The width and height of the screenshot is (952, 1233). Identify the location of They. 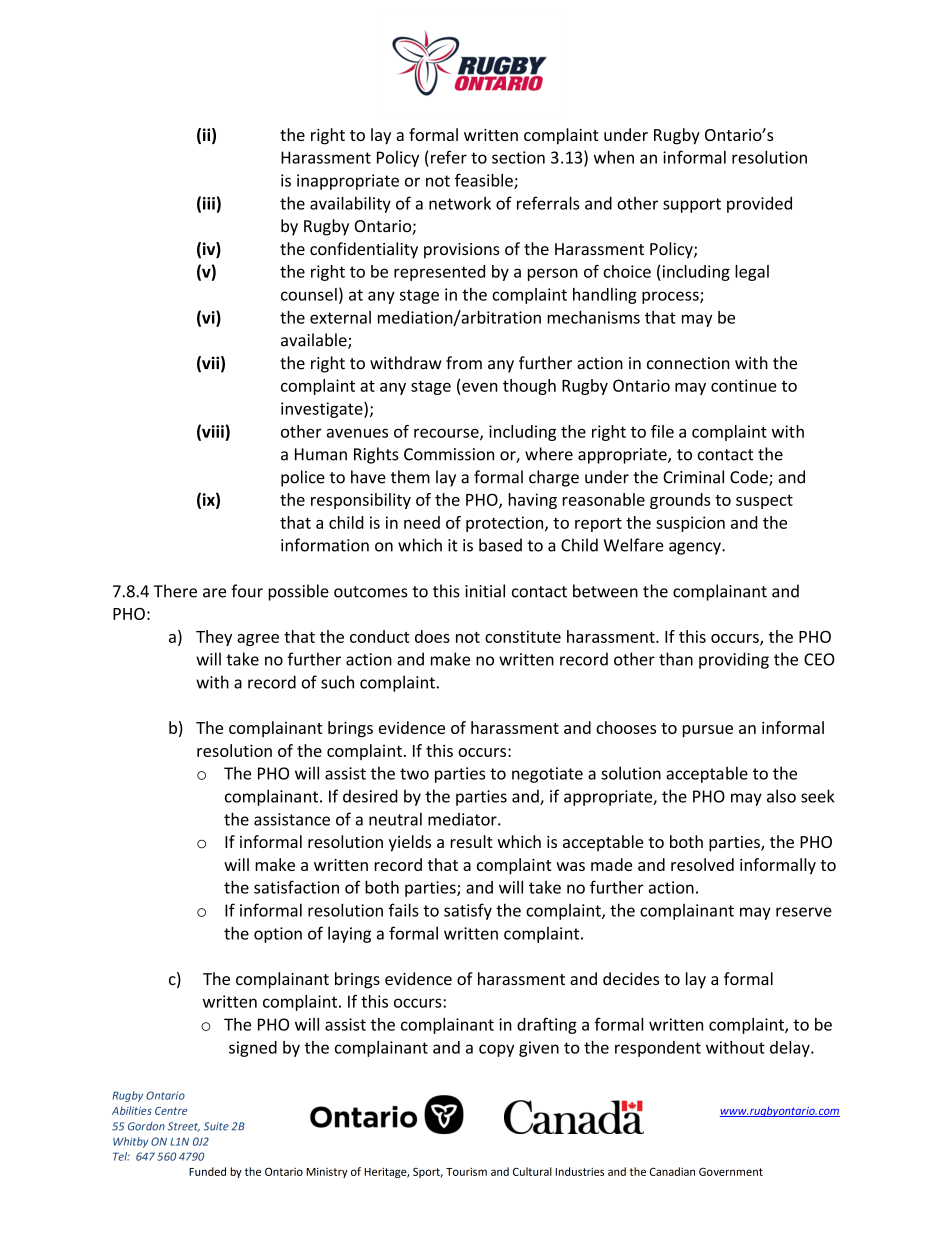
(214, 638).
